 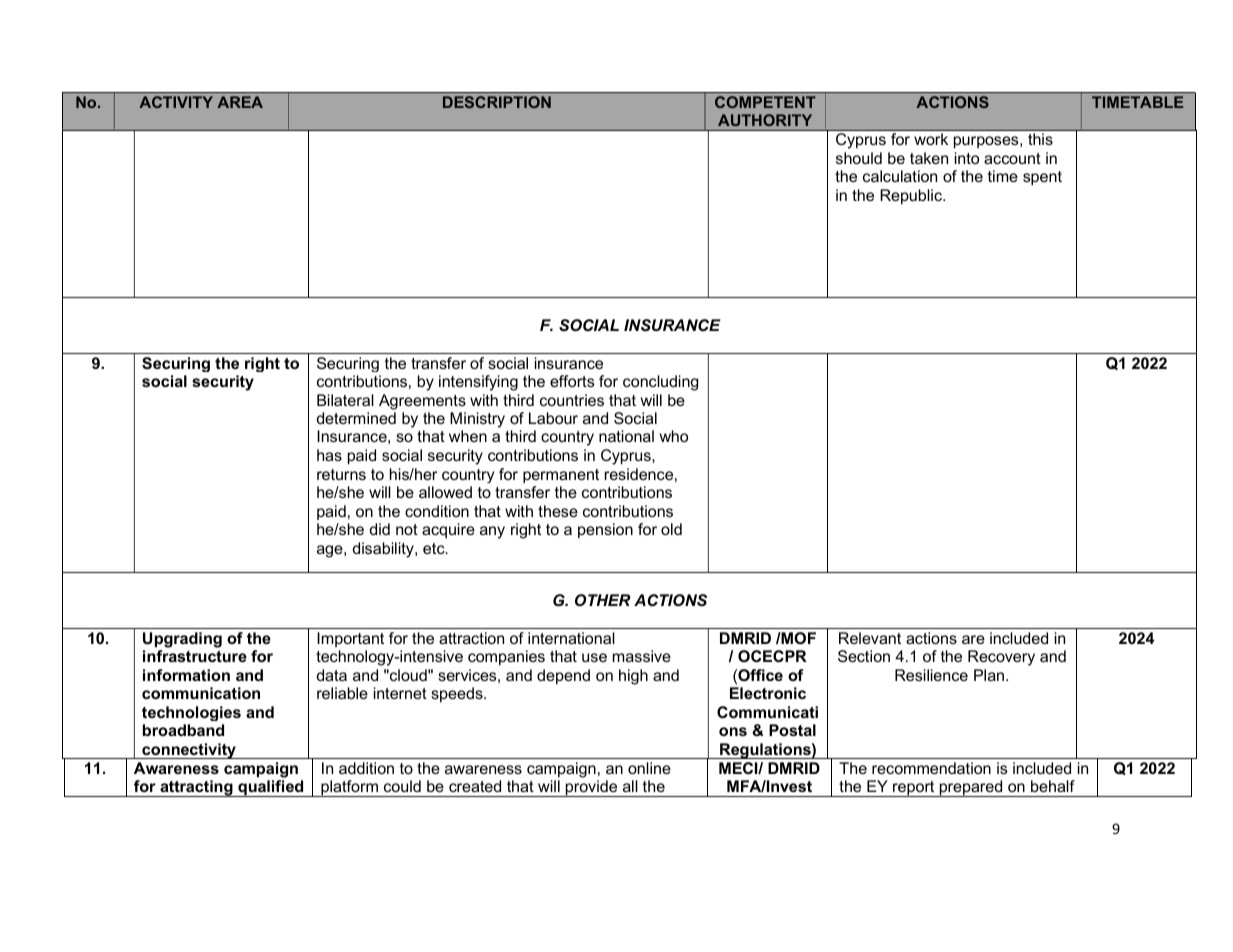 What do you see at coordinates (240, 102) in the screenshot?
I see `AREA` at bounding box center [240, 102].
